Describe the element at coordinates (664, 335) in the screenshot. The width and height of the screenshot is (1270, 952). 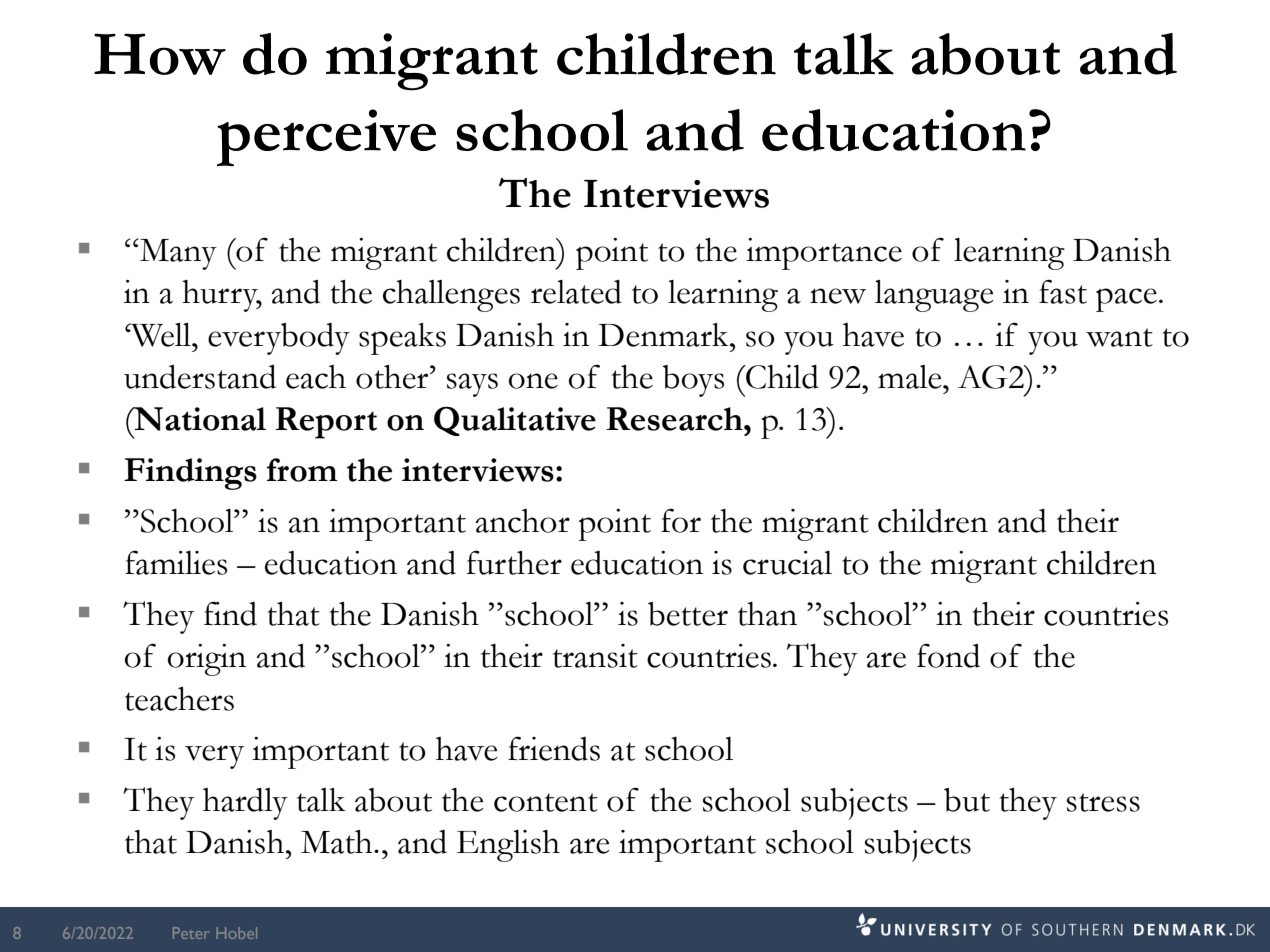
I see `Denmark` at that location.
